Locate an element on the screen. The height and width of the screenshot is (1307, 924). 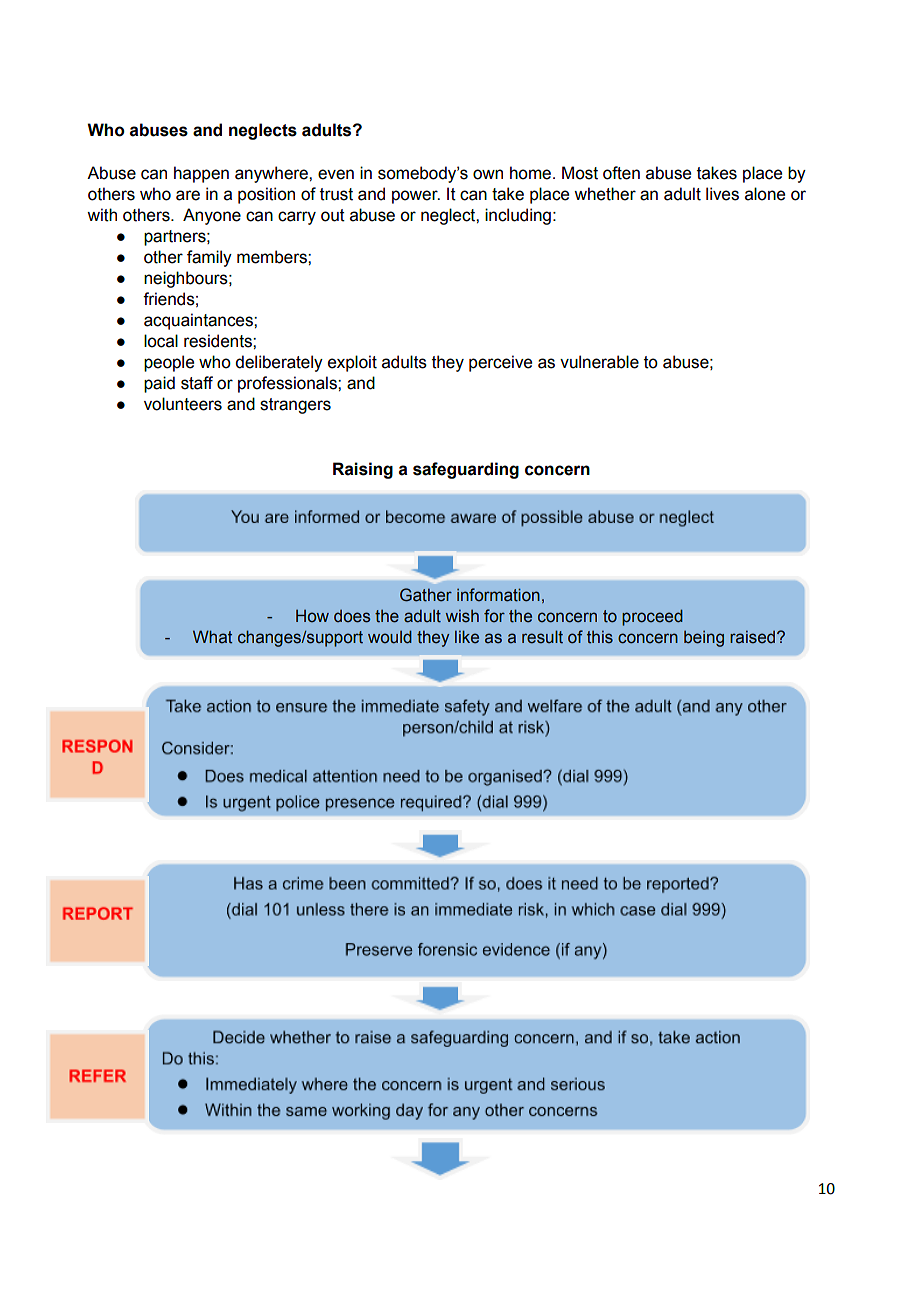
power is located at coordinates (416, 197).
